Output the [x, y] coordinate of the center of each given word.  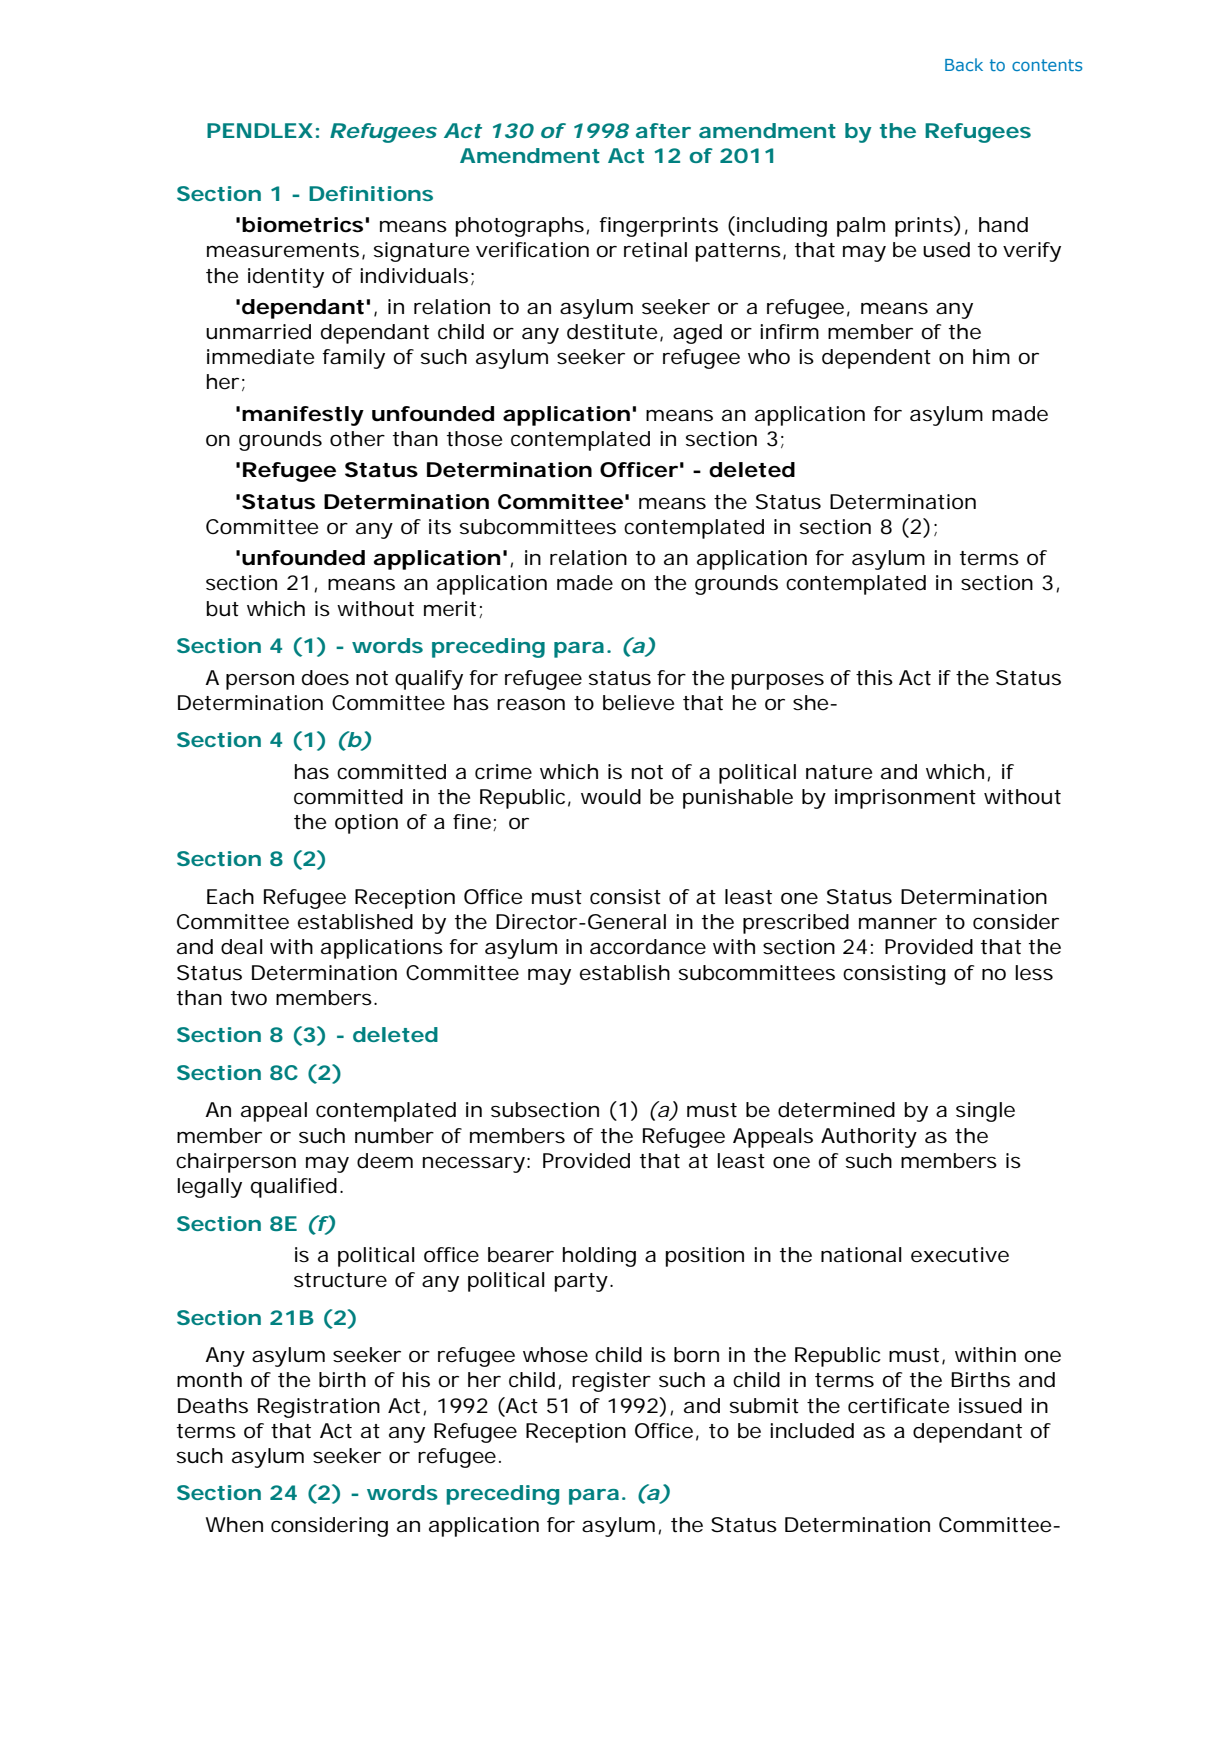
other [357, 439]
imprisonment [905, 799]
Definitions [371, 193]
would [611, 797]
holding [599, 1257]
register [611, 1382]
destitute [612, 332]
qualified [294, 1188]
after [663, 130]
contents [1047, 65]
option [366, 824]
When [234, 1525]
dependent [876, 359]
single [985, 1112]
